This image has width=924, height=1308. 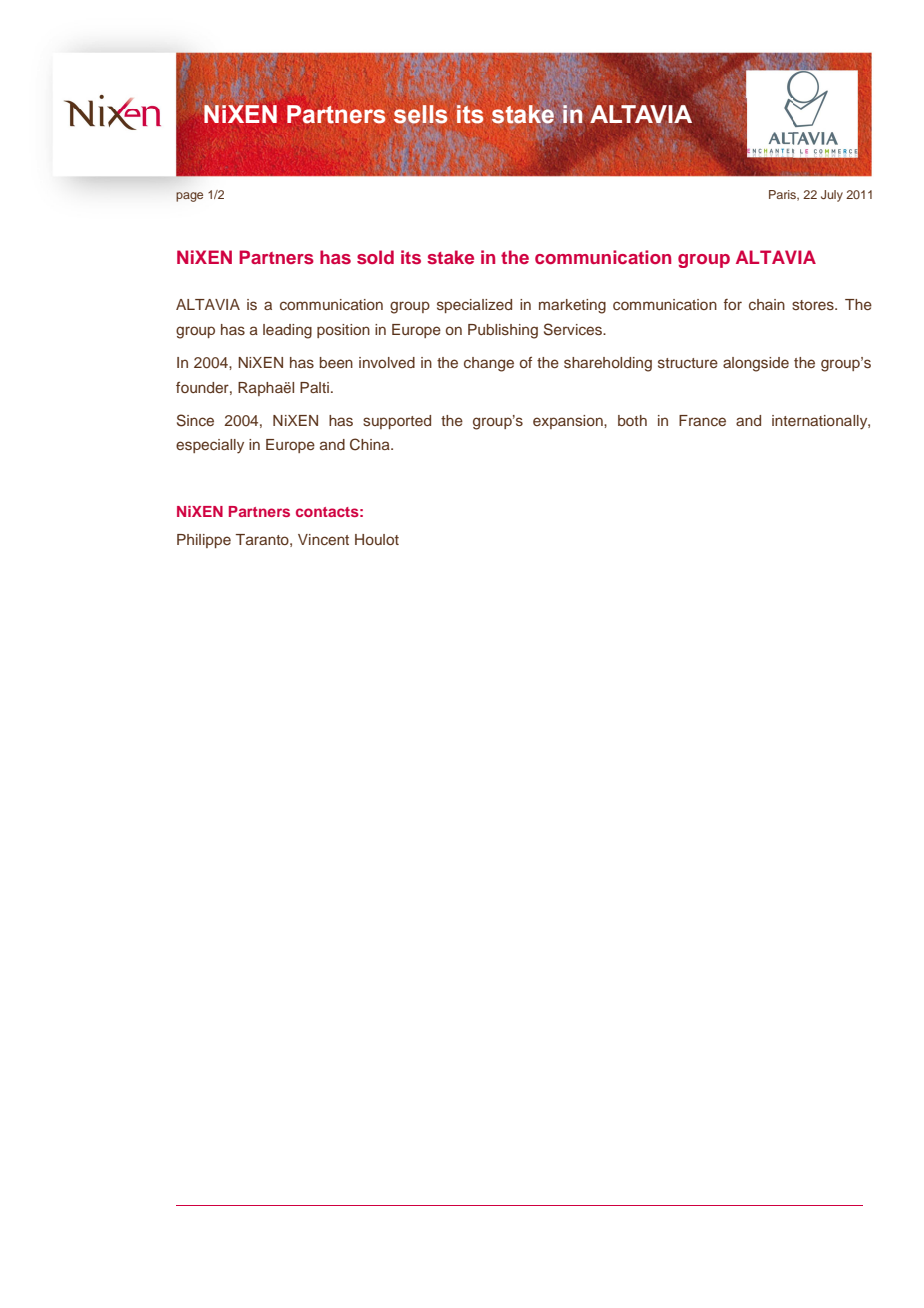 What do you see at coordinates (503, 331) in the image?
I see `Publishing` at bounding box center [503, 331].
